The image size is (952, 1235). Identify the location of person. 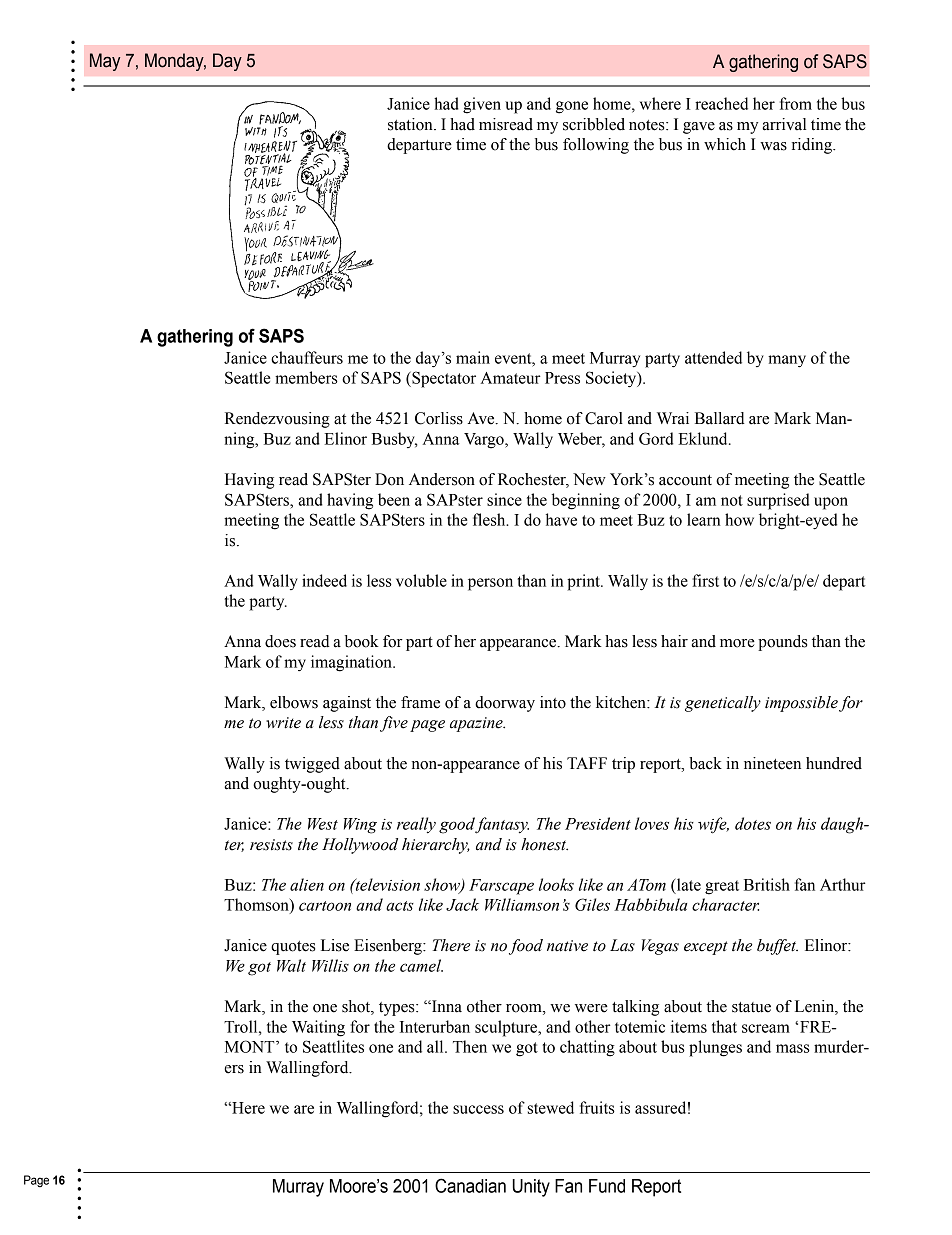
(490, 584).
